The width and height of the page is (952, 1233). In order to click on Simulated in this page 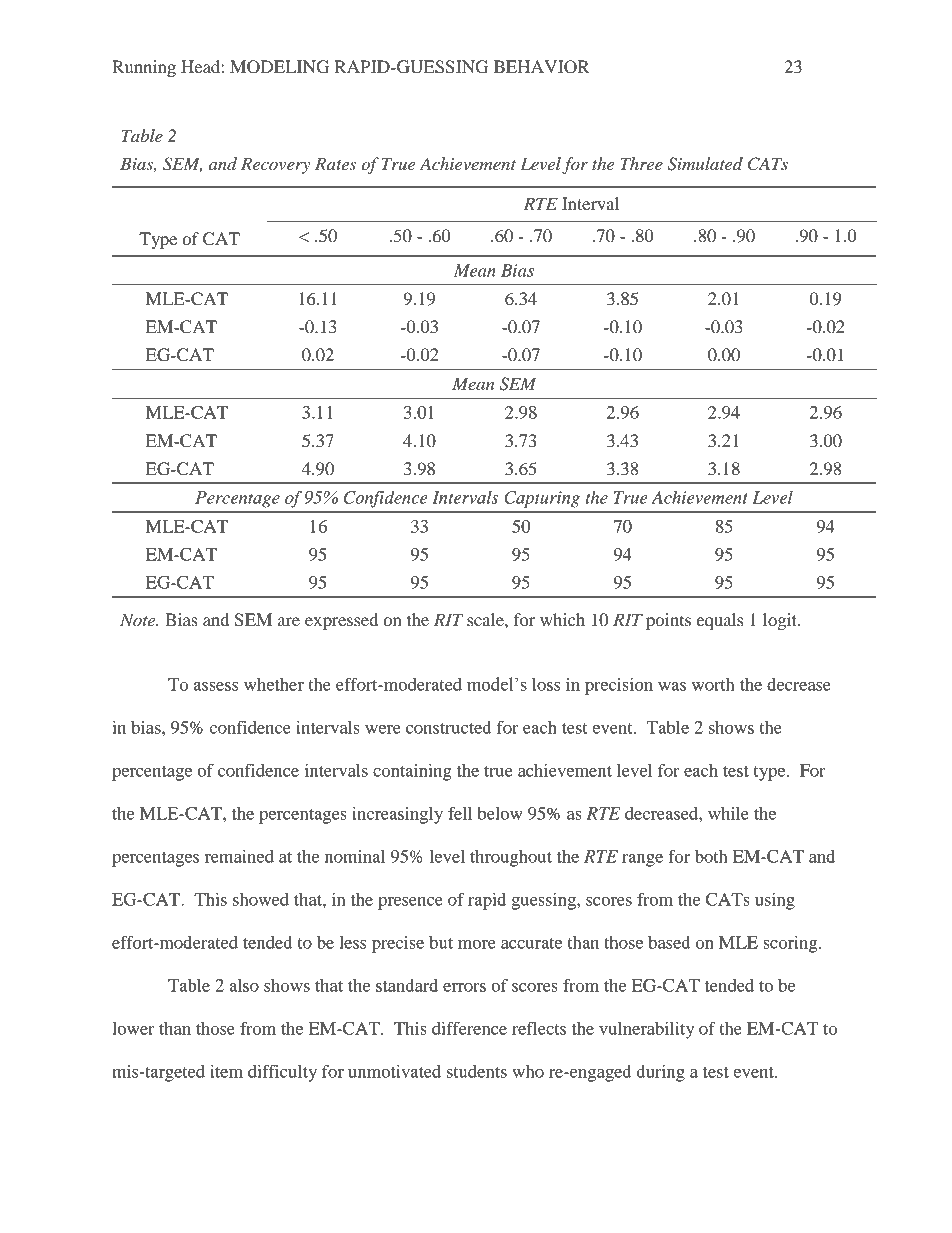, I will do `click(705, 164)`.
